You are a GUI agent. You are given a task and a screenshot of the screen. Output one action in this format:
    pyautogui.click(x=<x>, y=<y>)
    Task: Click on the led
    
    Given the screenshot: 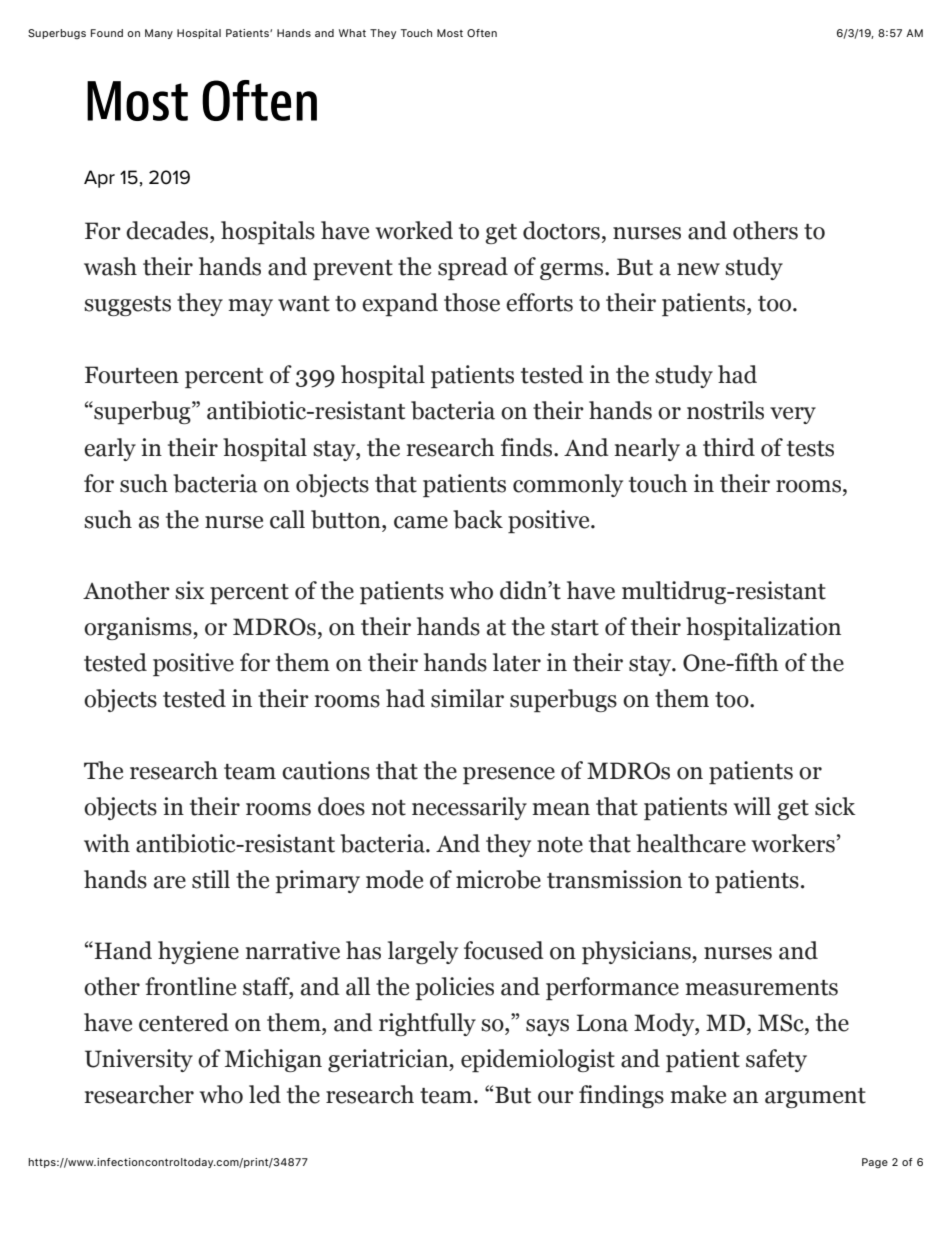 What is the action you would take?
    pyautogui.click(x=265, y=1094)
